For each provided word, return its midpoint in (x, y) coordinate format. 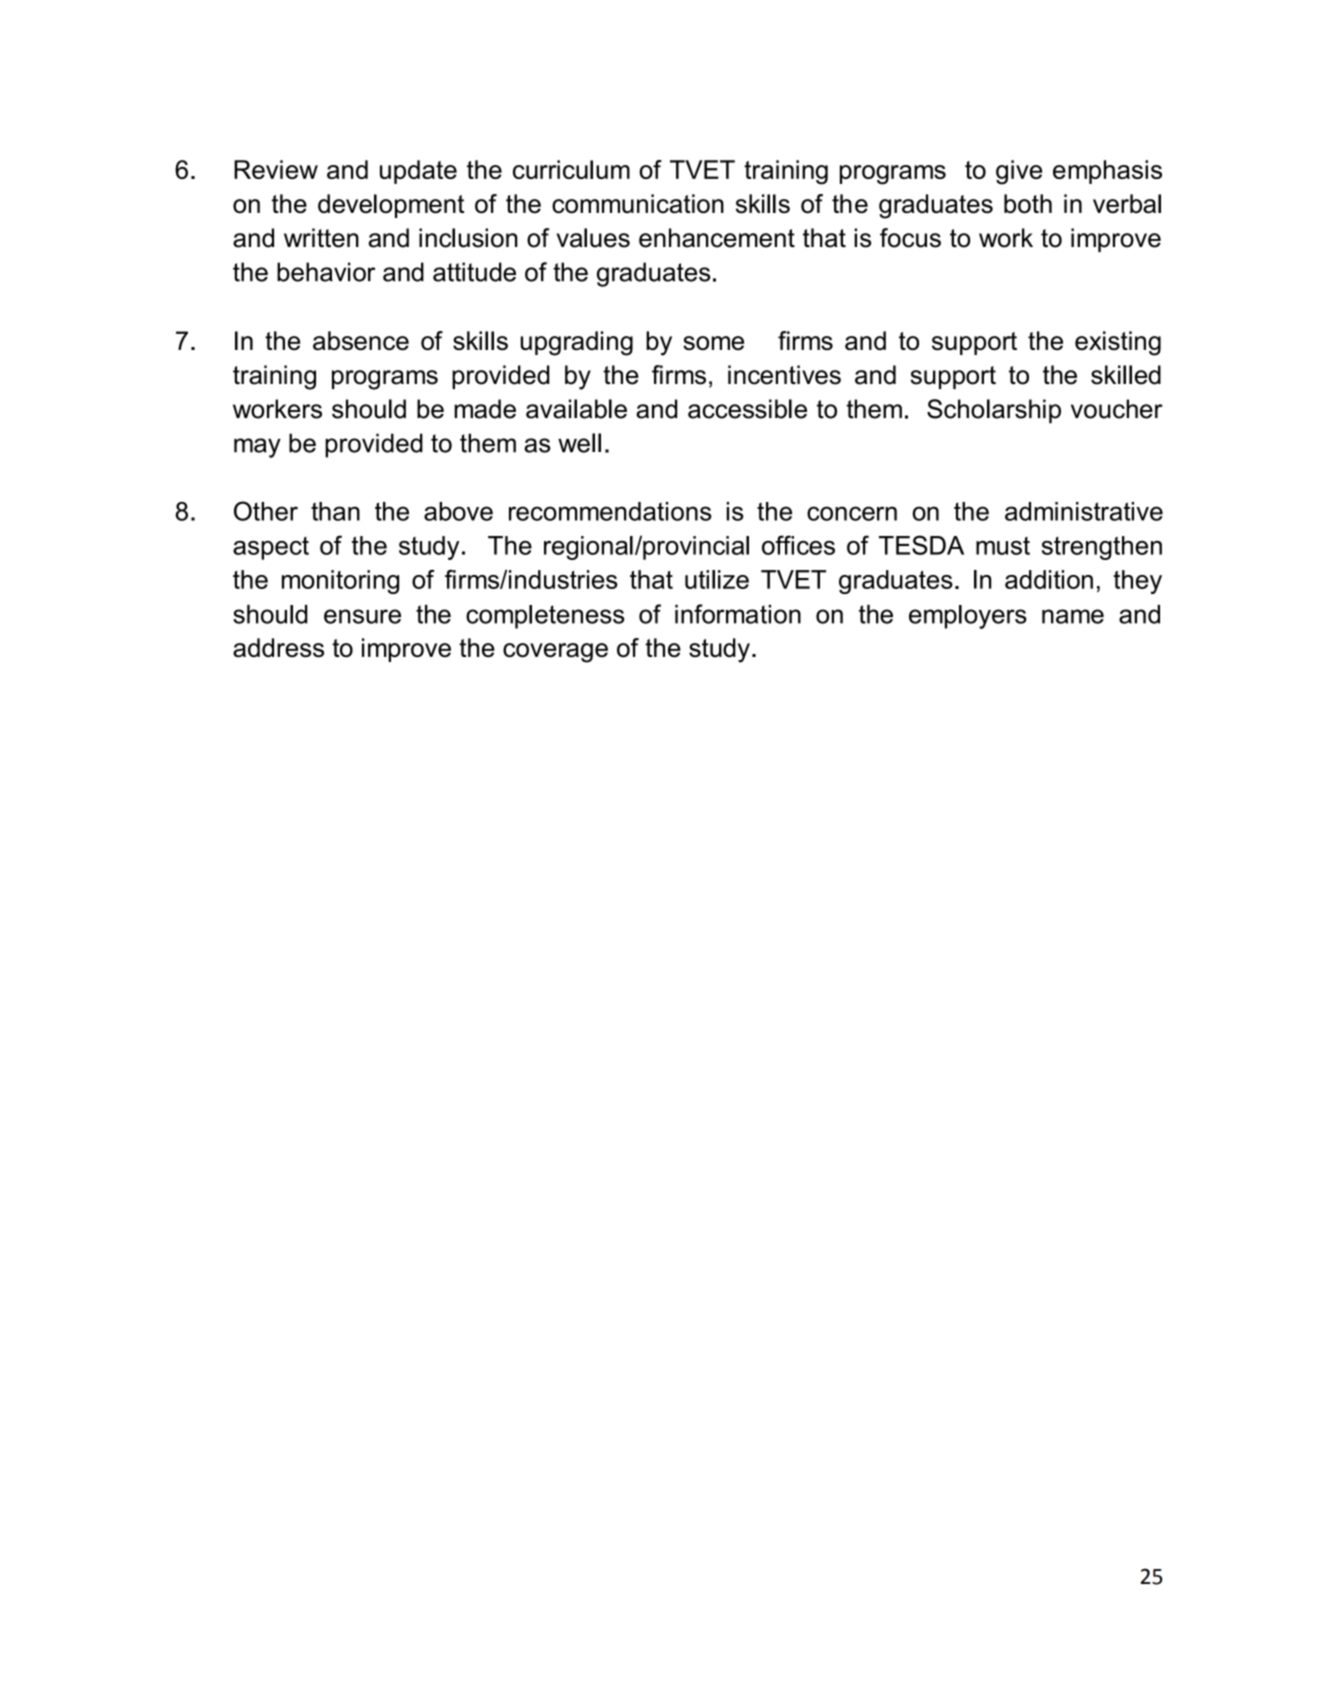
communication (638, 204)
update (418, 172)
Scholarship (994, 411)
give (1019, 172)
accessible (747, 409)
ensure (362, 616)
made (485, 409)
